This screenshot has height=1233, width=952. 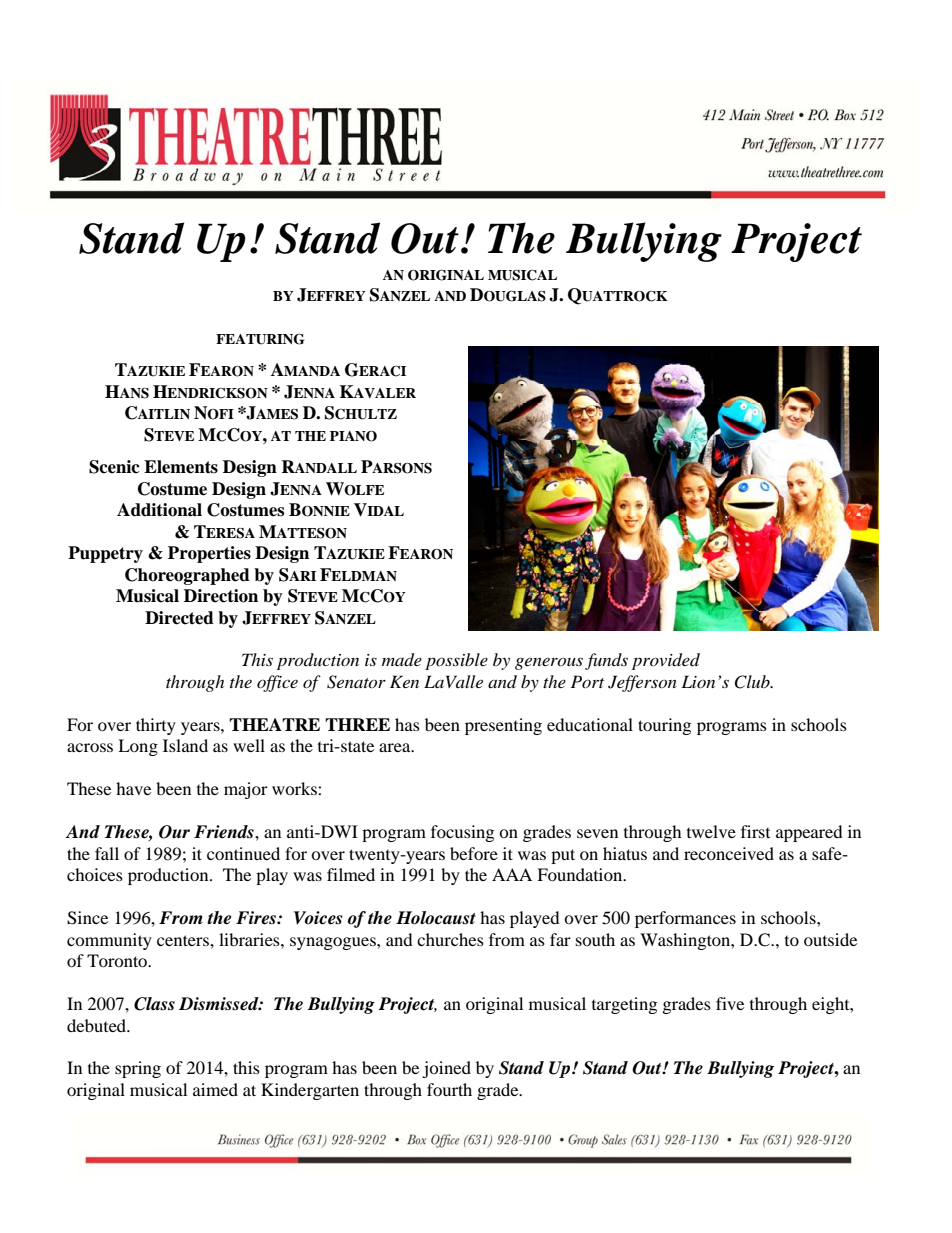 What do you see at coordinates (503, 726) in the screenshot?
I see `presenting` at bounding box center [503, 726].
